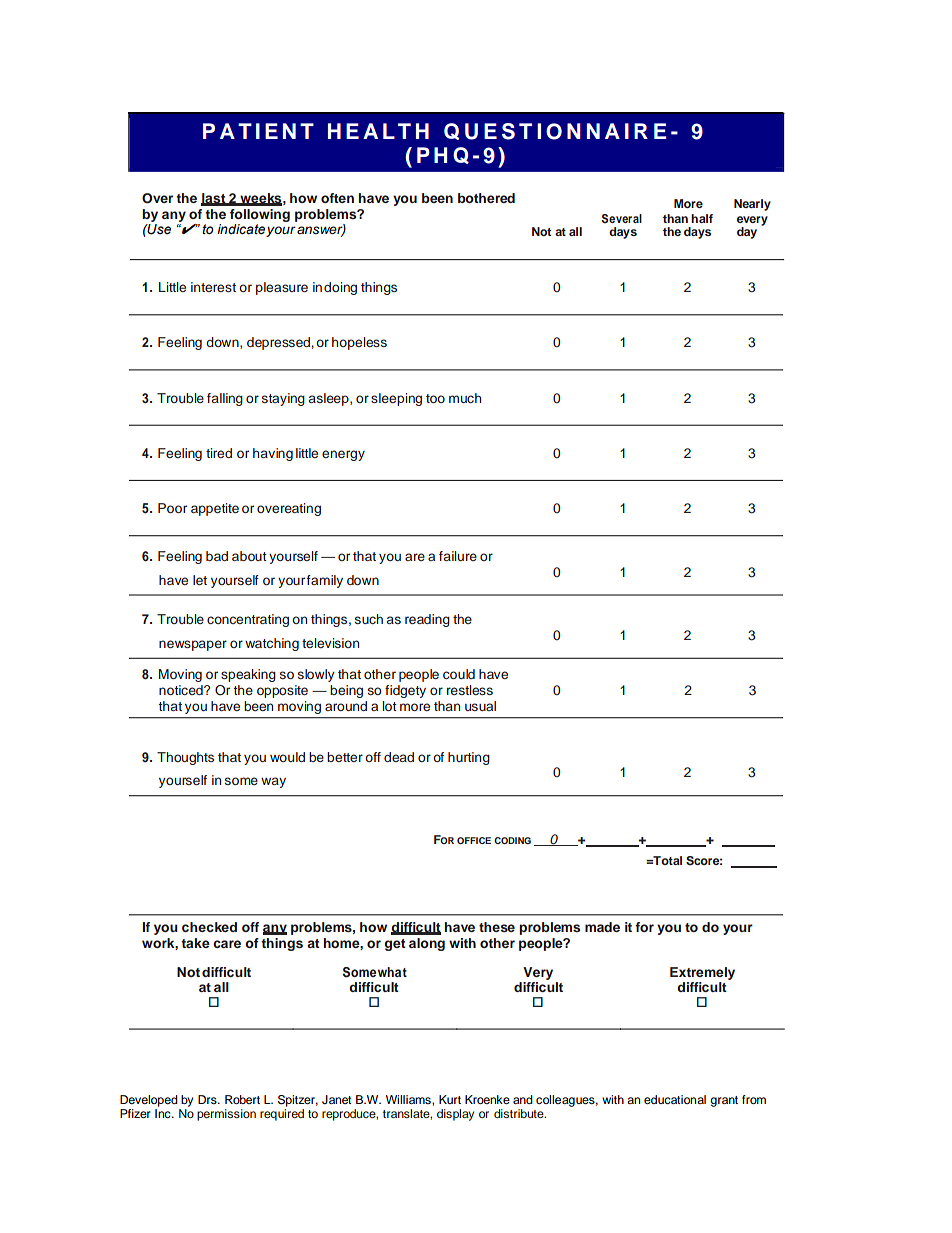  Describe the element at coordinates (465, 398) in the screenshot. I see `much` at that location.
